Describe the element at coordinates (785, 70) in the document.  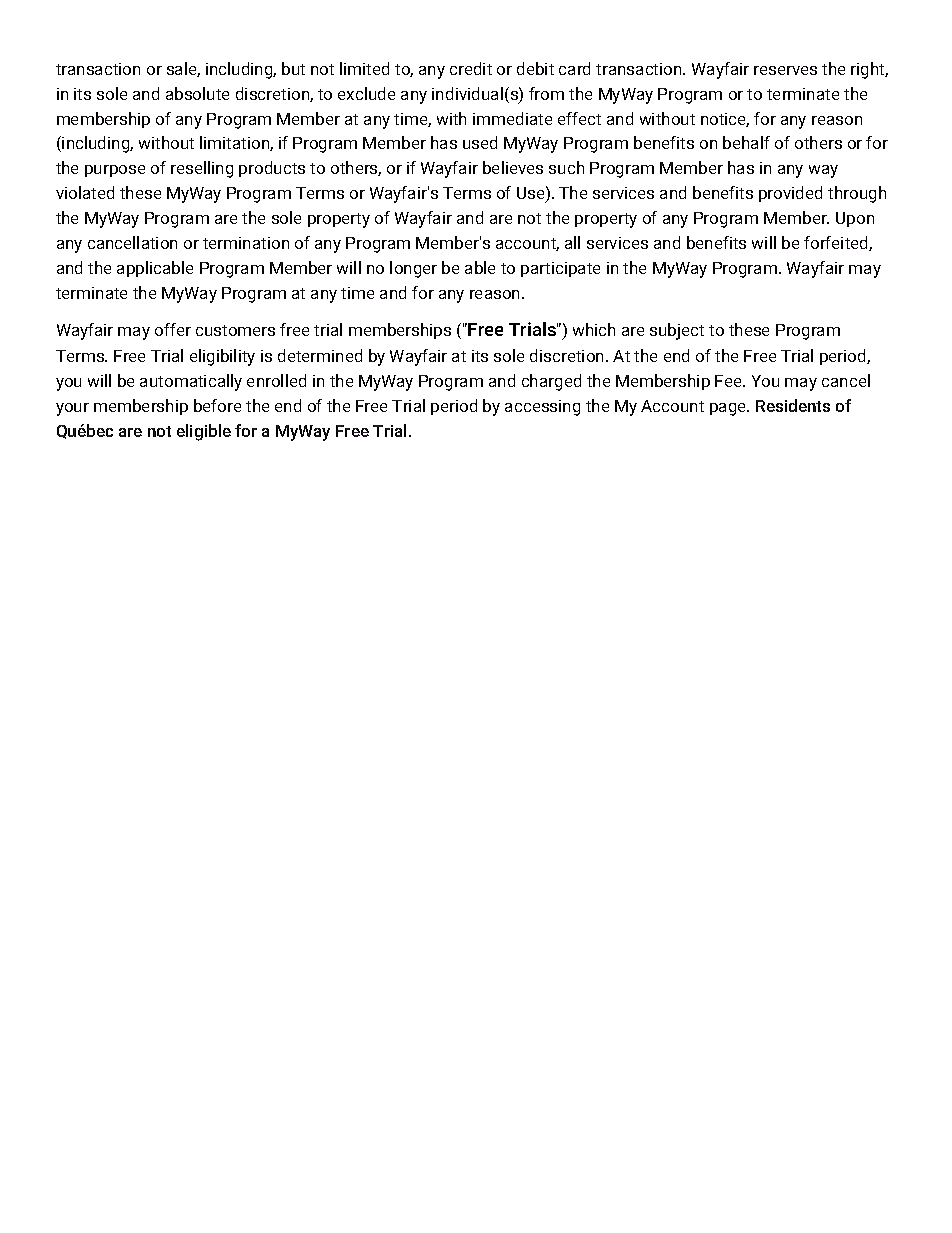
I see `reserves` at that location.
